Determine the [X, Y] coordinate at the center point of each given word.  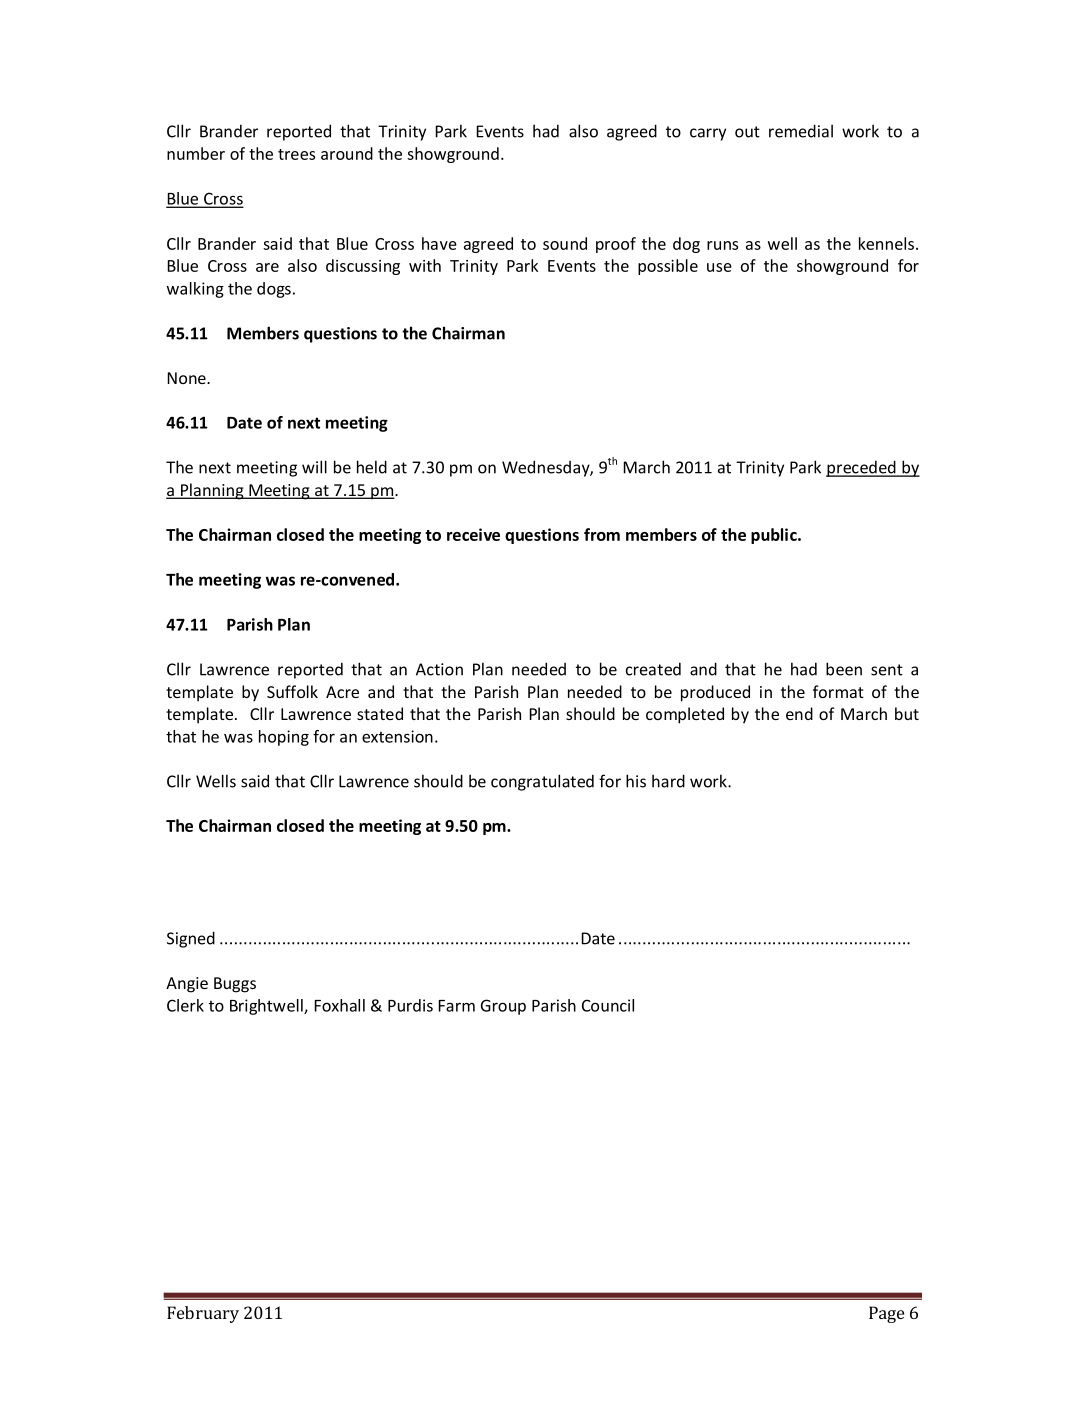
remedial [801, 131]
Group [503, 1007]
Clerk [185, 1005]
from [602, 534]
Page [886, 1314]
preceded [862, 468]
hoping [284, 738]
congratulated [542, 782]
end [799, 713]
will [314, 467]
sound [565, 243]
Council [608, 1005]
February [203, 1314]
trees [296, 154]
